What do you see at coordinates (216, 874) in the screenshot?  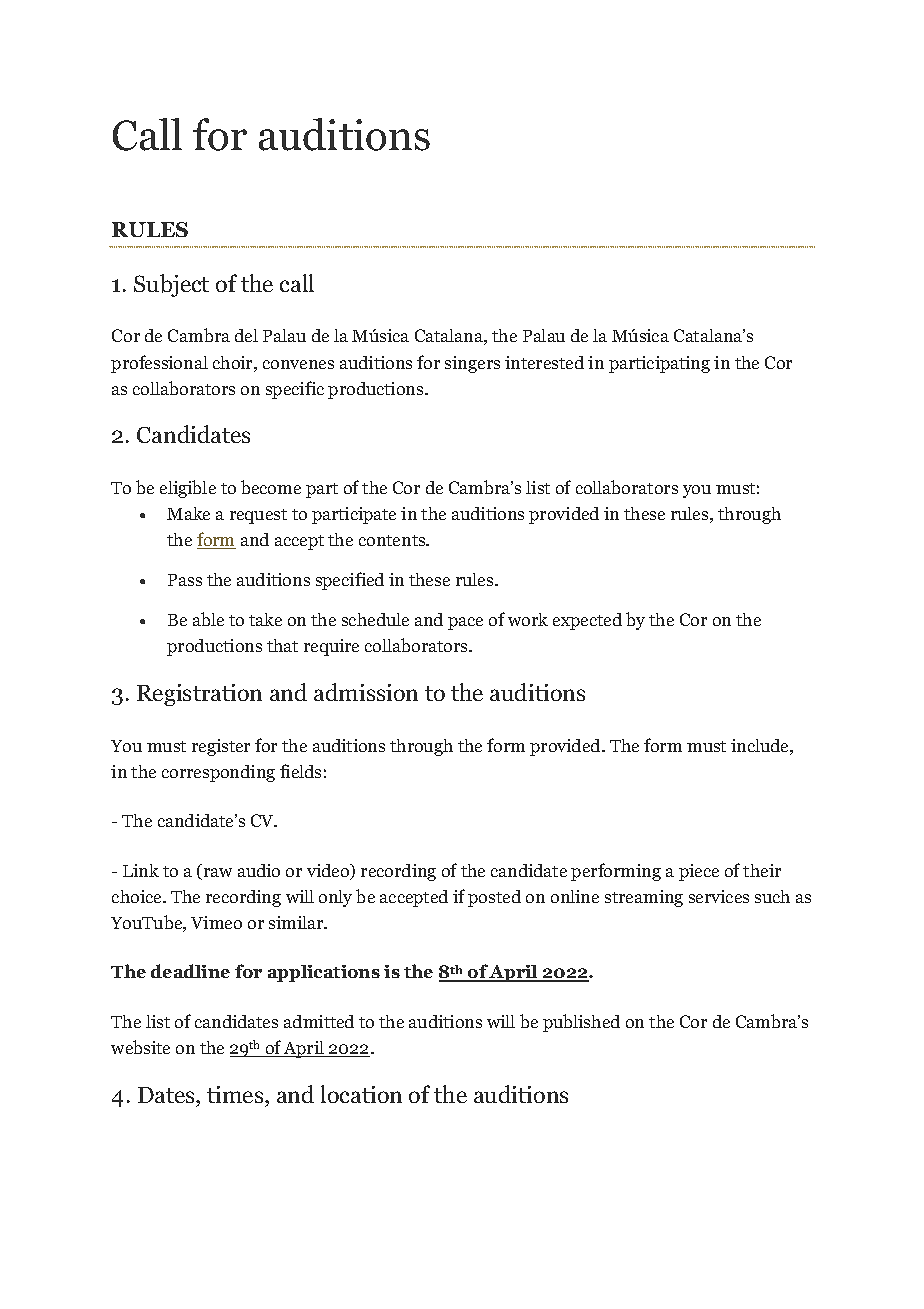 I see `raw` at bounding box center [216, 874].
